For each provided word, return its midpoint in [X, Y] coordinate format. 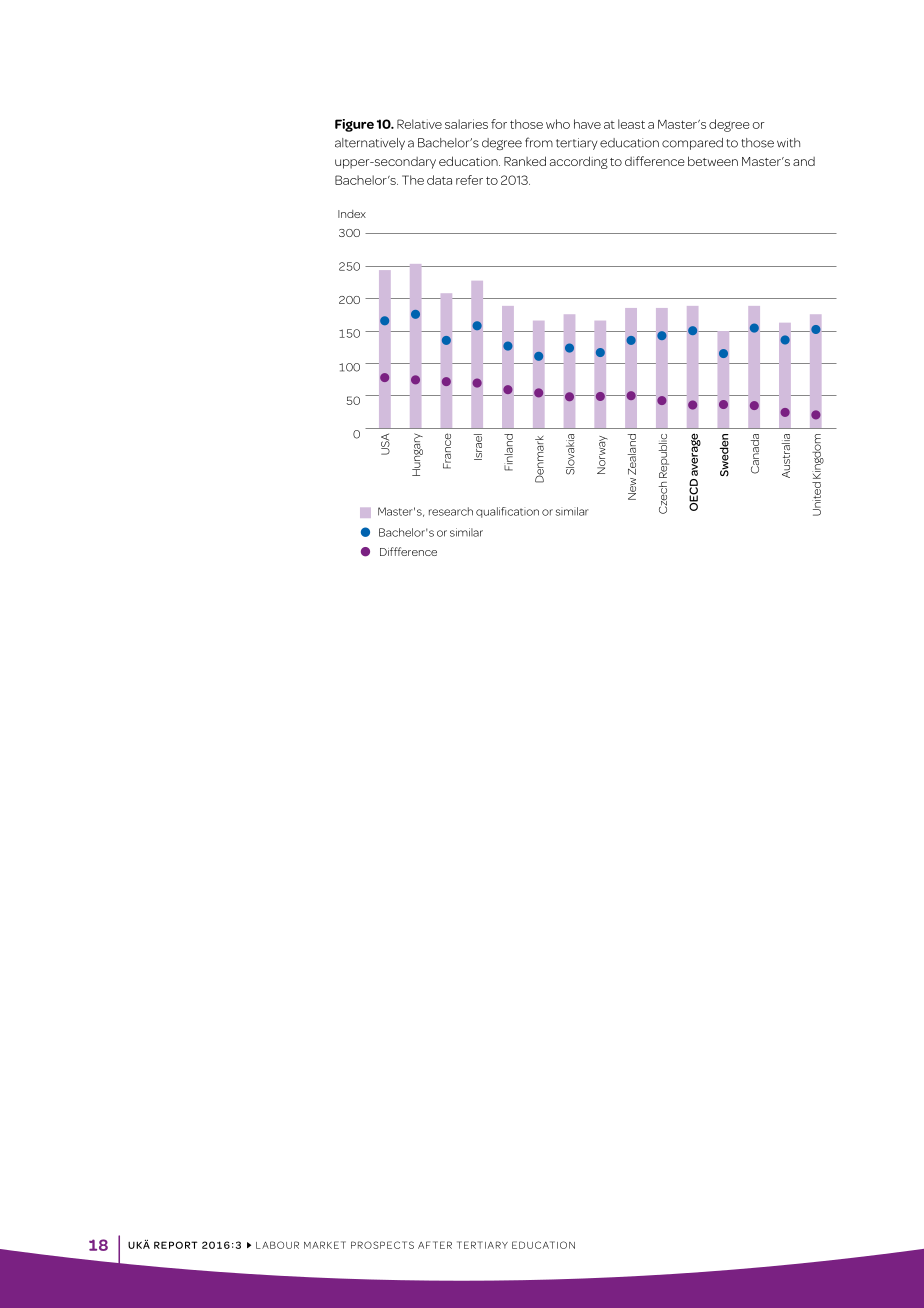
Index [352, 214]
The [413, 180]
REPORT [176, 1245]
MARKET [325, 1245]
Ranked [525, 161]
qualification [507, 512]
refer [469, 180]
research [451, 511]
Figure [354, 125]
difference [655, 161]
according [579, 162]
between [713, 161]
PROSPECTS [382, 1245]
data [439, 180]
